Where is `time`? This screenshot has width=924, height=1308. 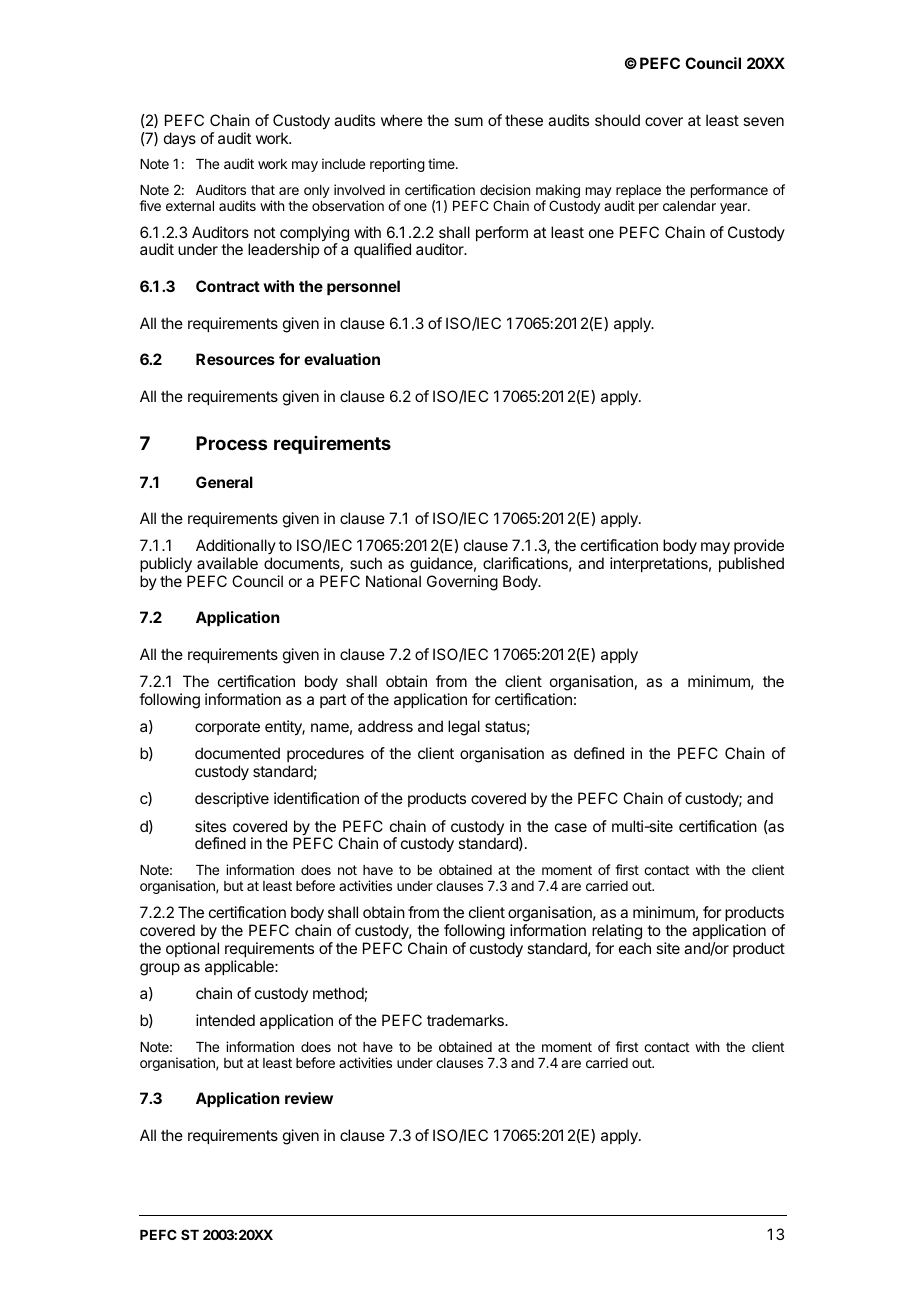
time is located at coordinates (442, 163).
